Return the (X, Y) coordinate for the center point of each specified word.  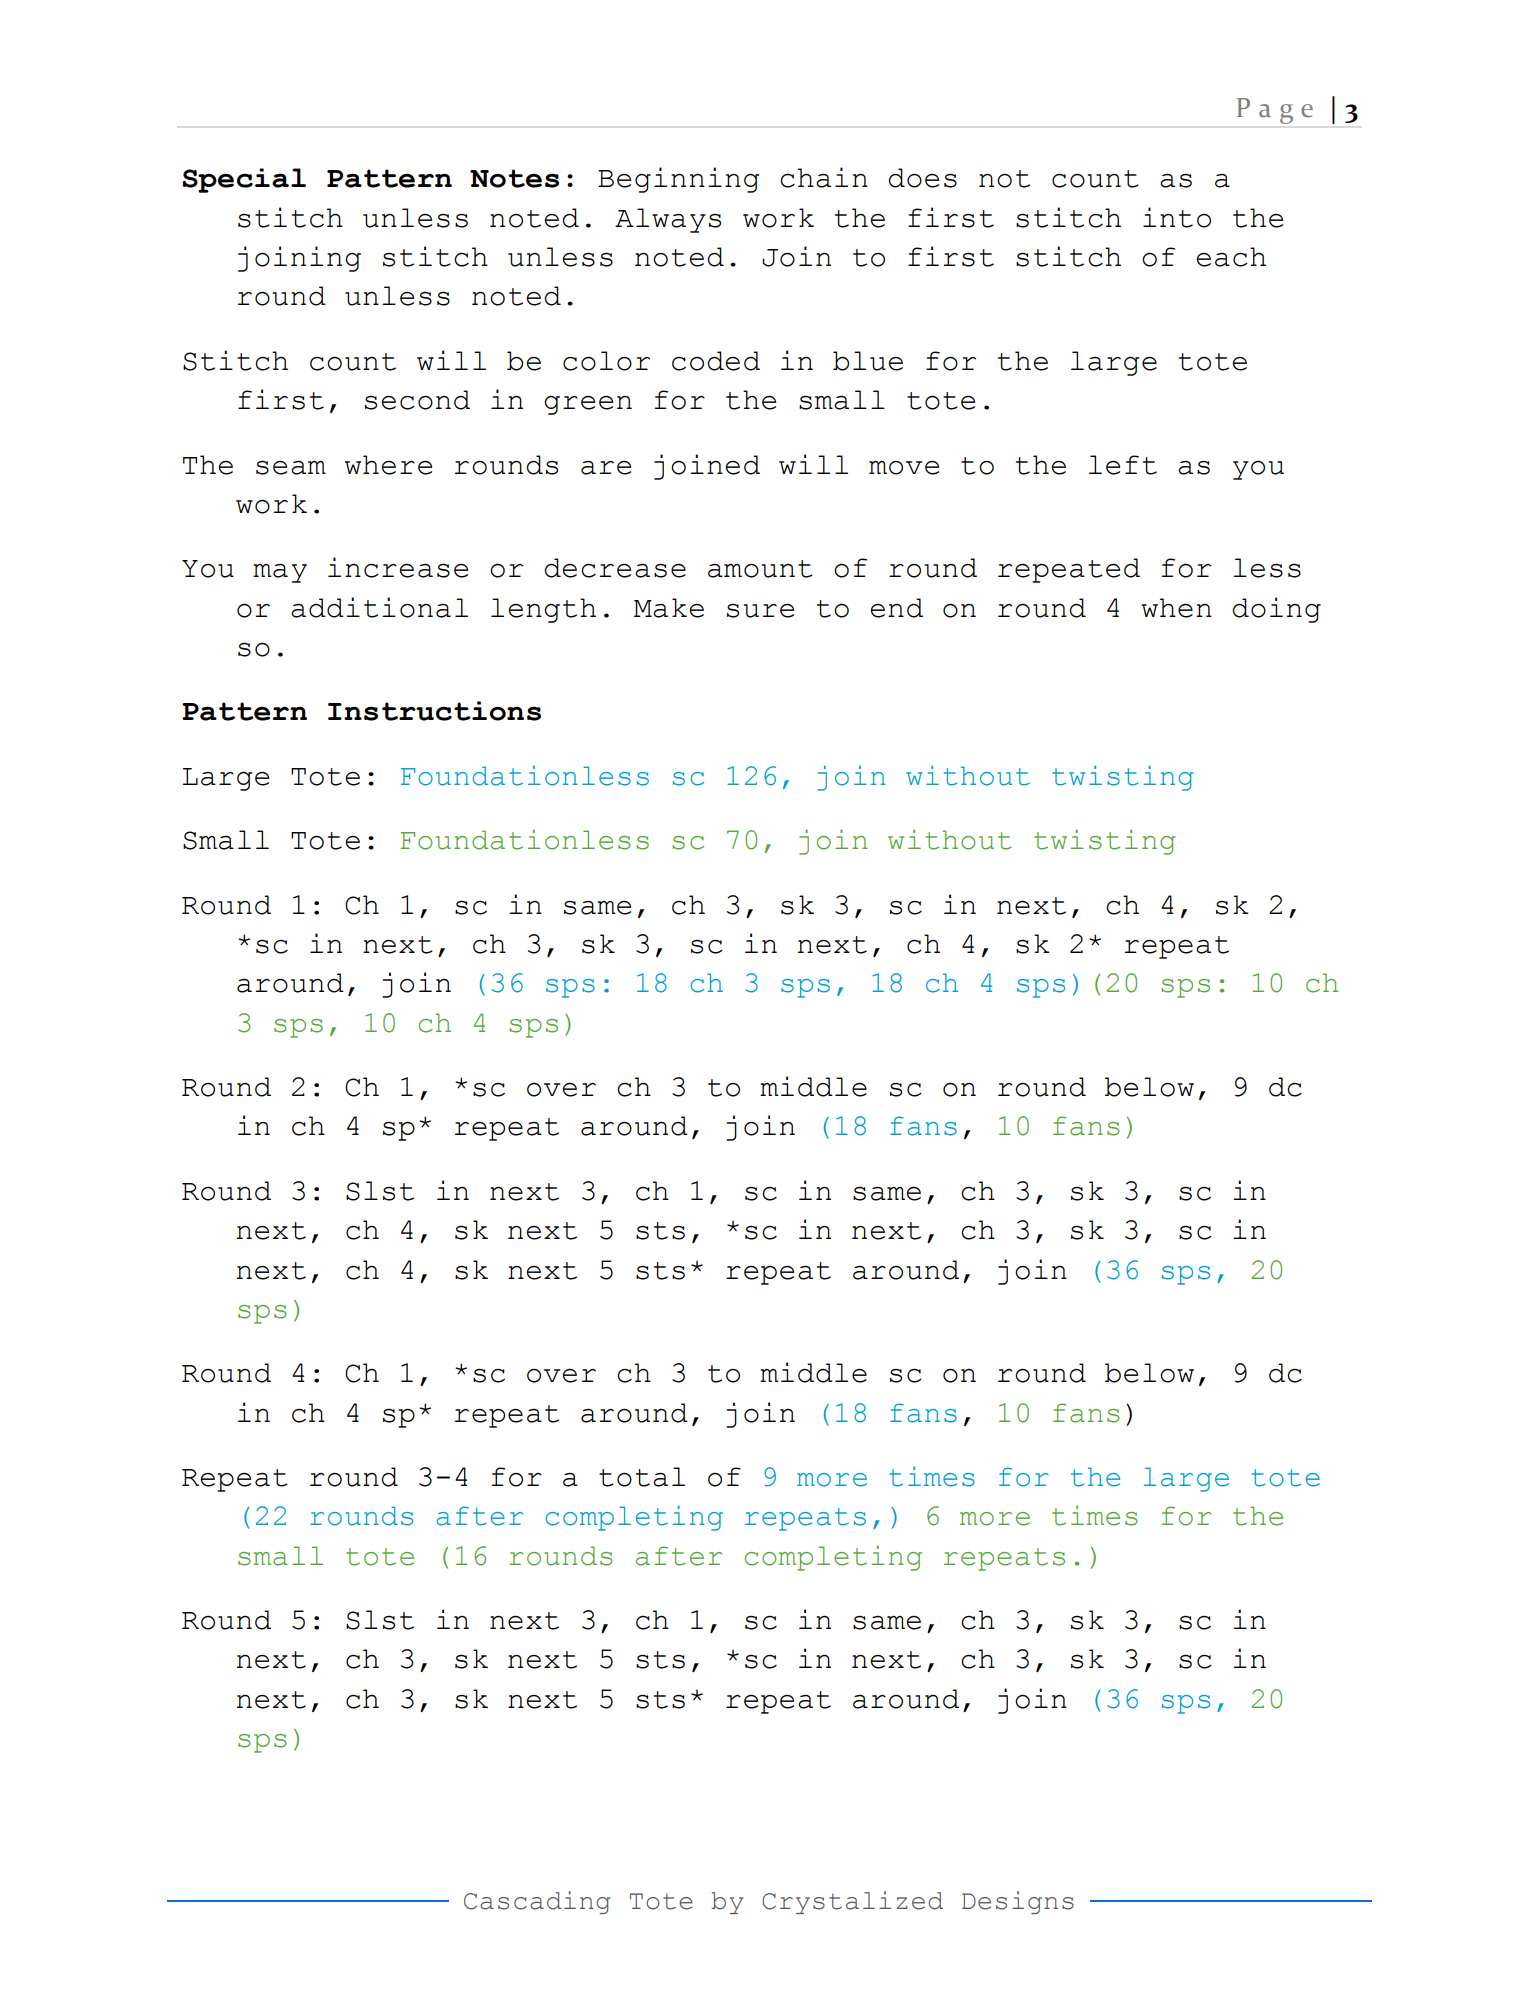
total (642, 1477)
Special (244, 180)
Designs (1018, 1902)
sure (760, 610)
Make (669, 608)
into (1177, 217)
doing (1276, 610)
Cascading (537, 1902)
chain (824, 177)
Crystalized (852, 1902)
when (1176, 608)
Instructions (434, 711)
